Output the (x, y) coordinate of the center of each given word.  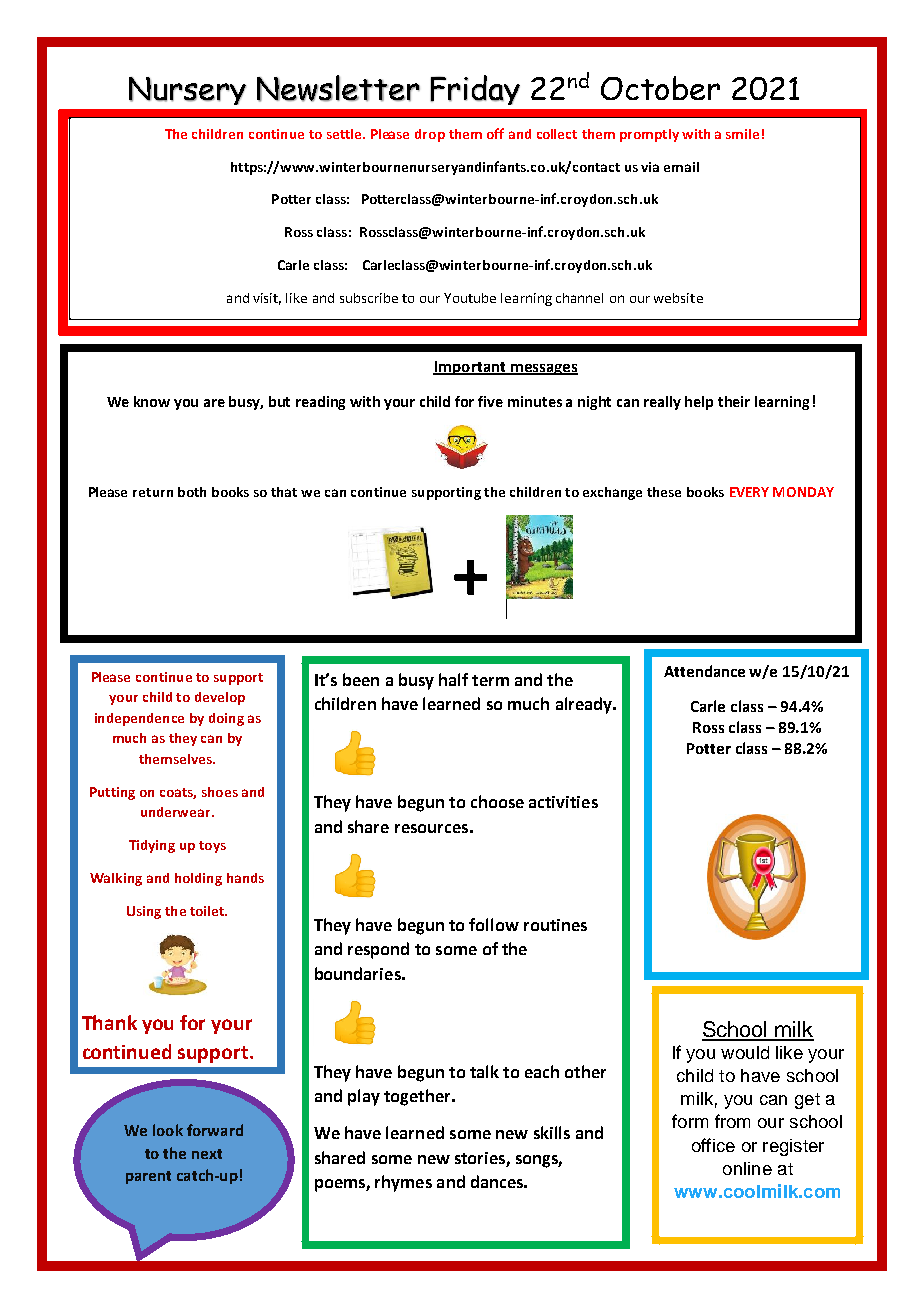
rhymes (403, 1183)
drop (430, 135)
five (490, 401)
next (207, 1154)
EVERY (749, 492)
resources (431, 828)
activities (563, 802)
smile (742, 134)
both (192, 492)
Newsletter (338, 88)
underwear (177, 812)
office (713, 1145)
